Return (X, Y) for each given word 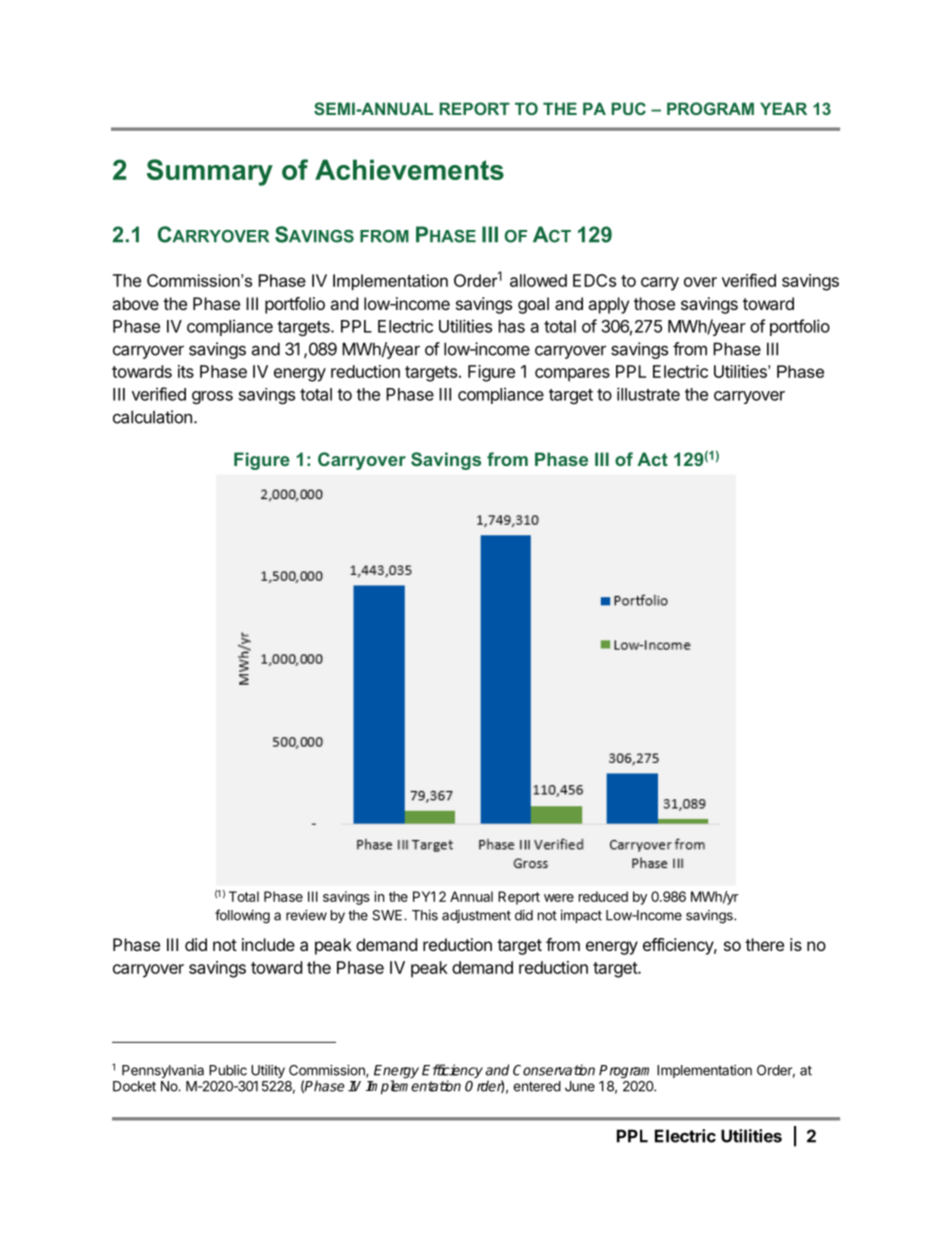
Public (228, 1070)
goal (533, 305)
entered (537, 1086)
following (242, 916)
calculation (152, 417)
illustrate (648, 394)
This (425, 915)
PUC (628, 108)
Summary (210, 172)
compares (572, 375)
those (654, 303)
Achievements (409, 169)
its (186, 371)
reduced (603, 896)
